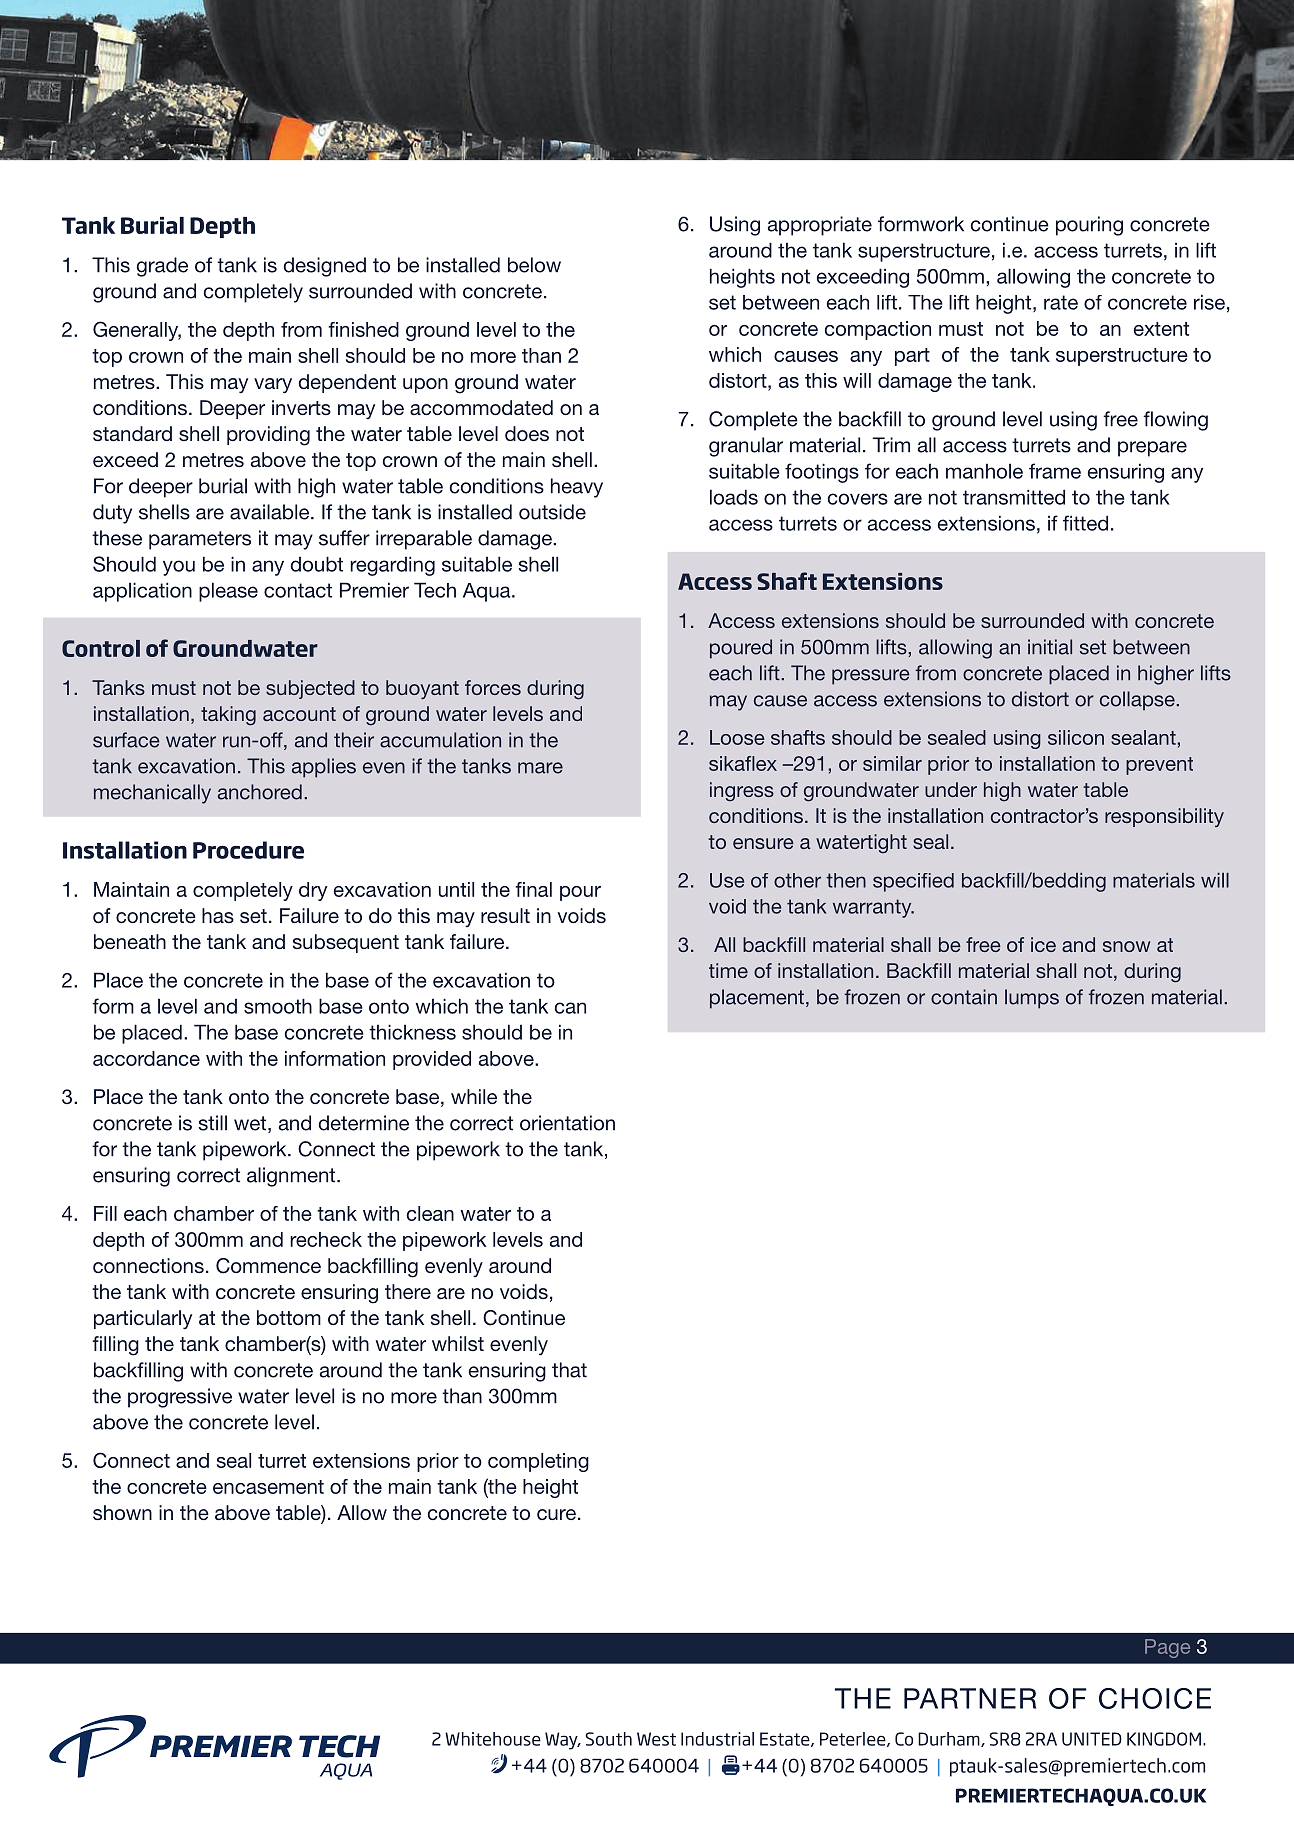 The height and width of the document is (1830, 1294). Describe the element at coordinates (1061, 302) in the document. I see `rate` at that location.
